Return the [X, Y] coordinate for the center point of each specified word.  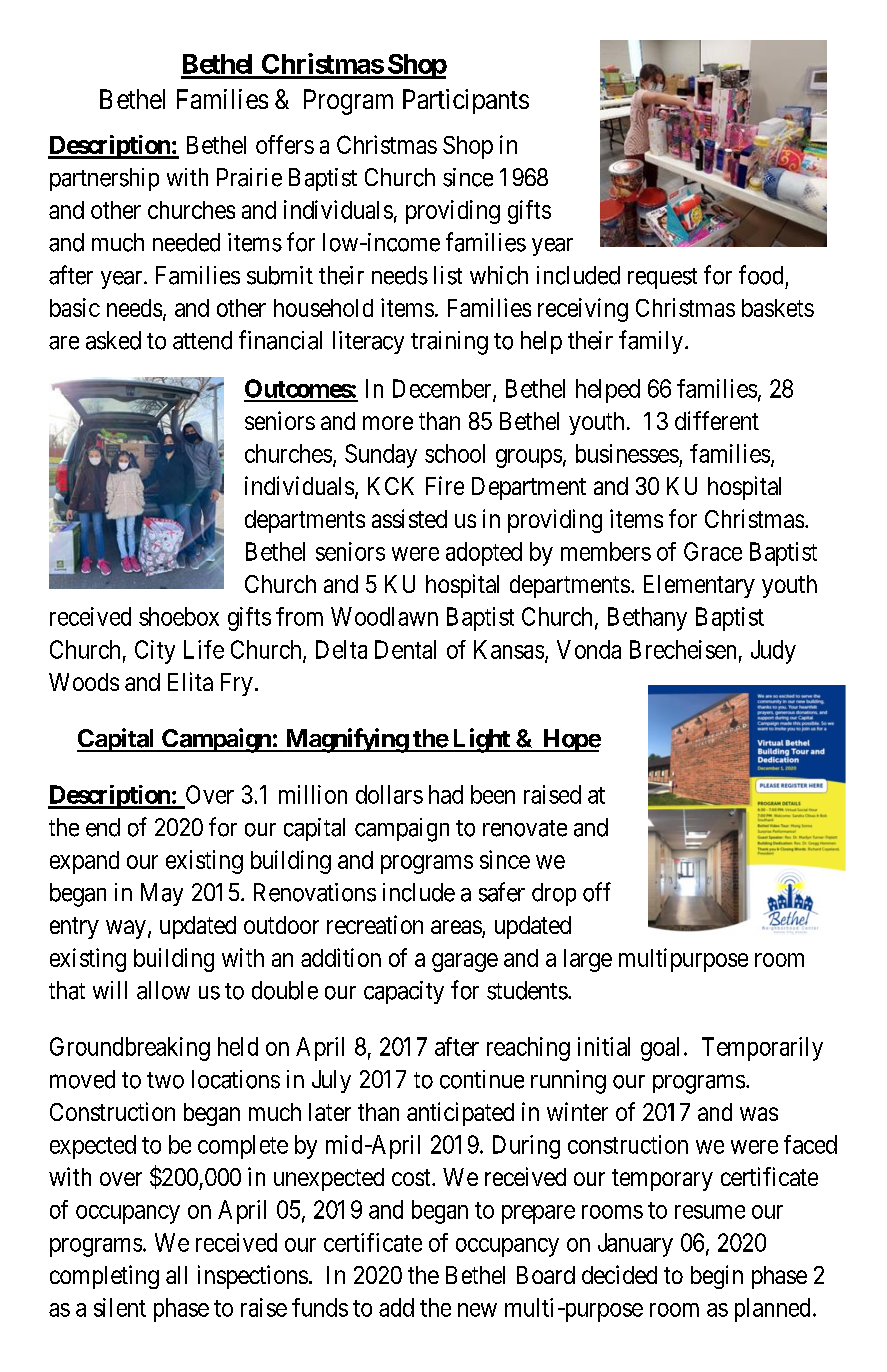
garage [465, 962]
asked [113, 340]
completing [104, 1277]
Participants [466, 101]
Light [481, 740]
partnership [104, 179]
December [443, 389]
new [477, 1310]
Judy [773, 652]
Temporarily [762, 1049]
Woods [84, 682]
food [761, 275]
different [717, 420]
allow [163, 990]
